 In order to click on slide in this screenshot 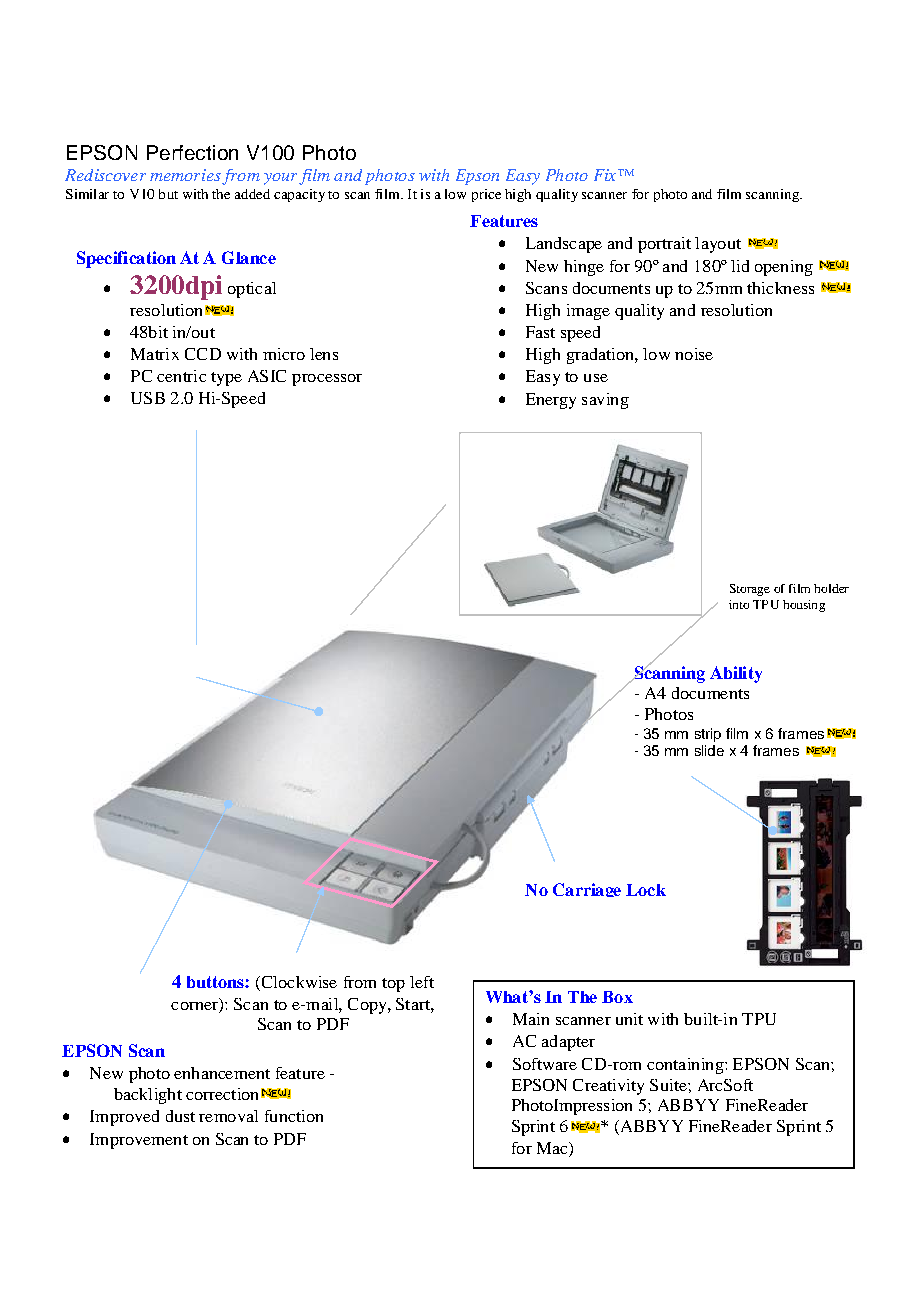, I will do `click(709, 750)`.
